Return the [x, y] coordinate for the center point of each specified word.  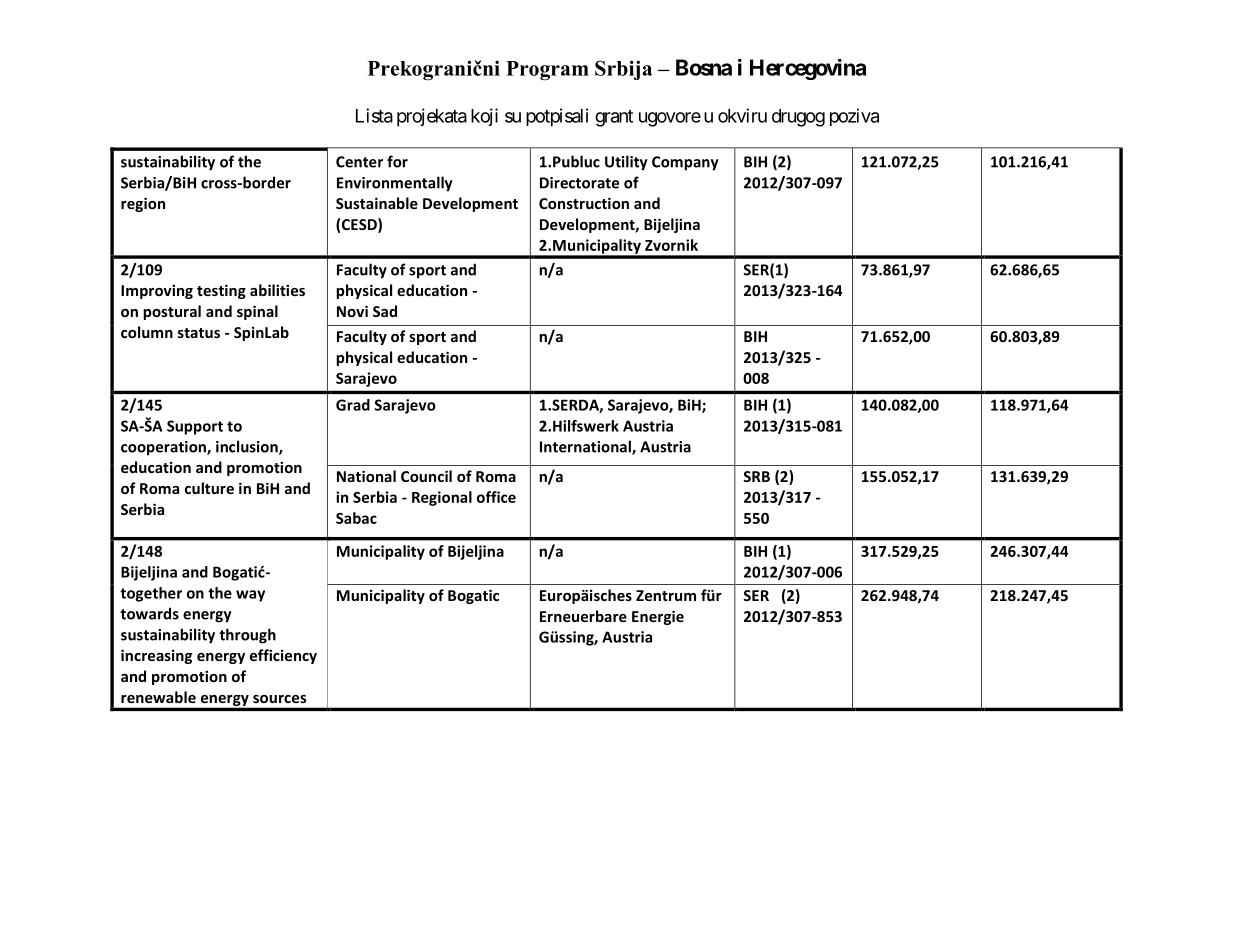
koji [484, 117]
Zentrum [666, 595]
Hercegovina [808, 69]
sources [280, 699]
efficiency [283, 656]
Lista [374, 115]
